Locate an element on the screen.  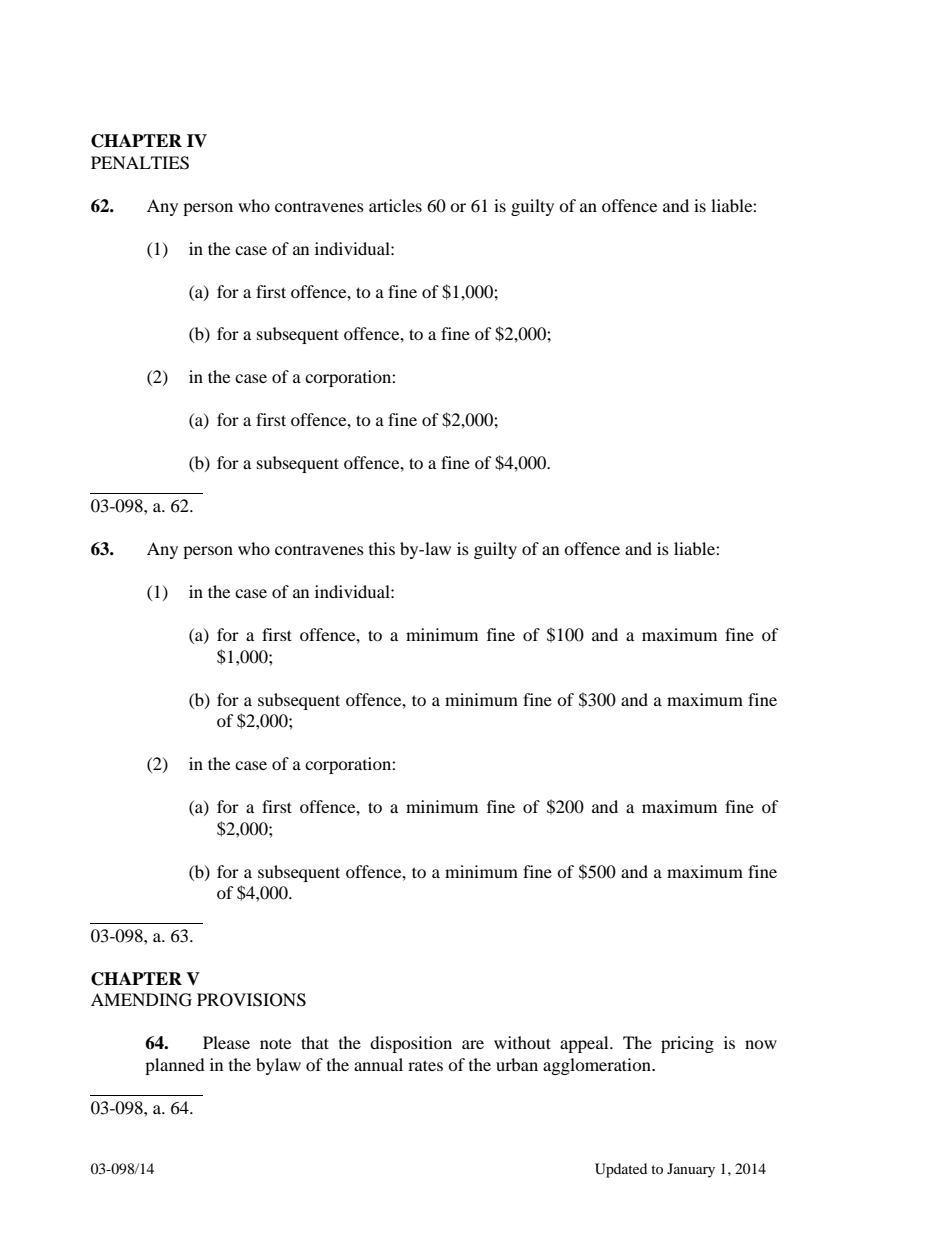
now is located at coordinates (761, 1044).
